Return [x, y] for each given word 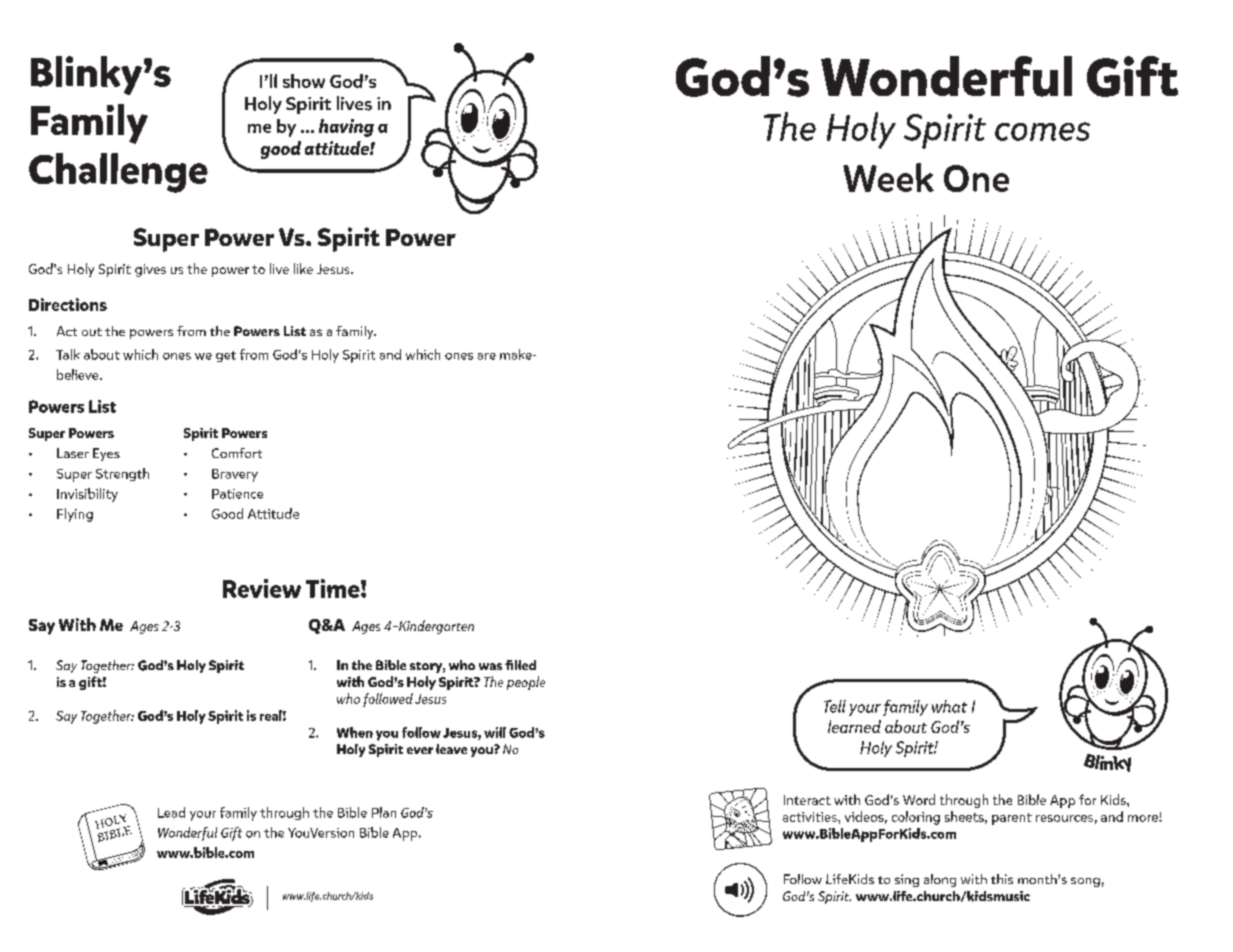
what [949, 706]
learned [854, 726]
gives [150, 270]
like [303, 268]
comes [1042, 131]
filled [520, 665]
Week [888, 177]
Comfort [237, 453]
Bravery [235, 475]
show [304, 81]
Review [262, 588]
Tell [835, 706]
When [355, 732]
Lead [171, 812]
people [526, 683]
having [346, 128]
